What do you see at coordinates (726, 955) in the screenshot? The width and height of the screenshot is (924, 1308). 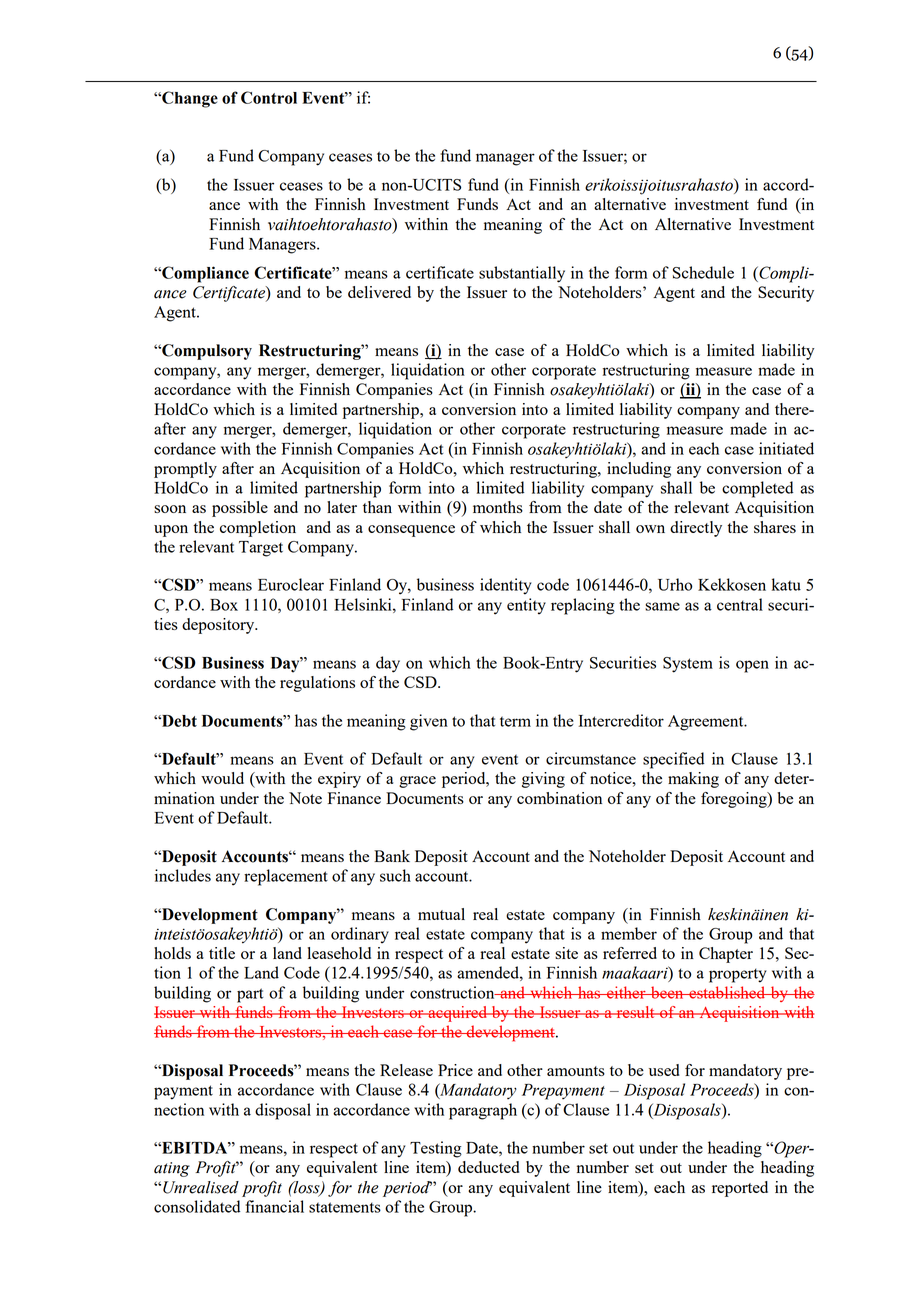 I see `Chapter` at bounding box center [726, 955].
